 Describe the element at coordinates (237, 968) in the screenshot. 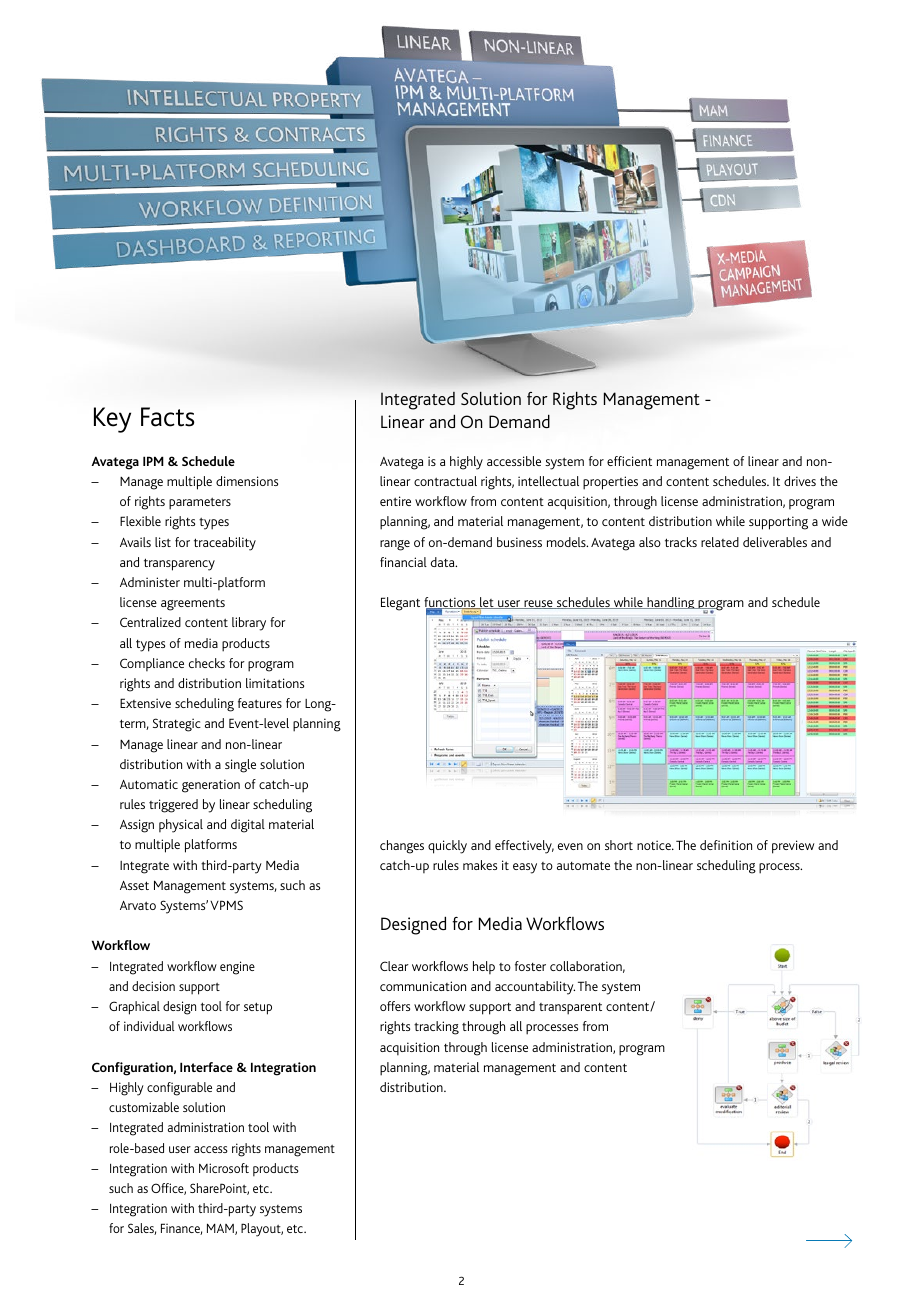

I see `engine` at that location.
